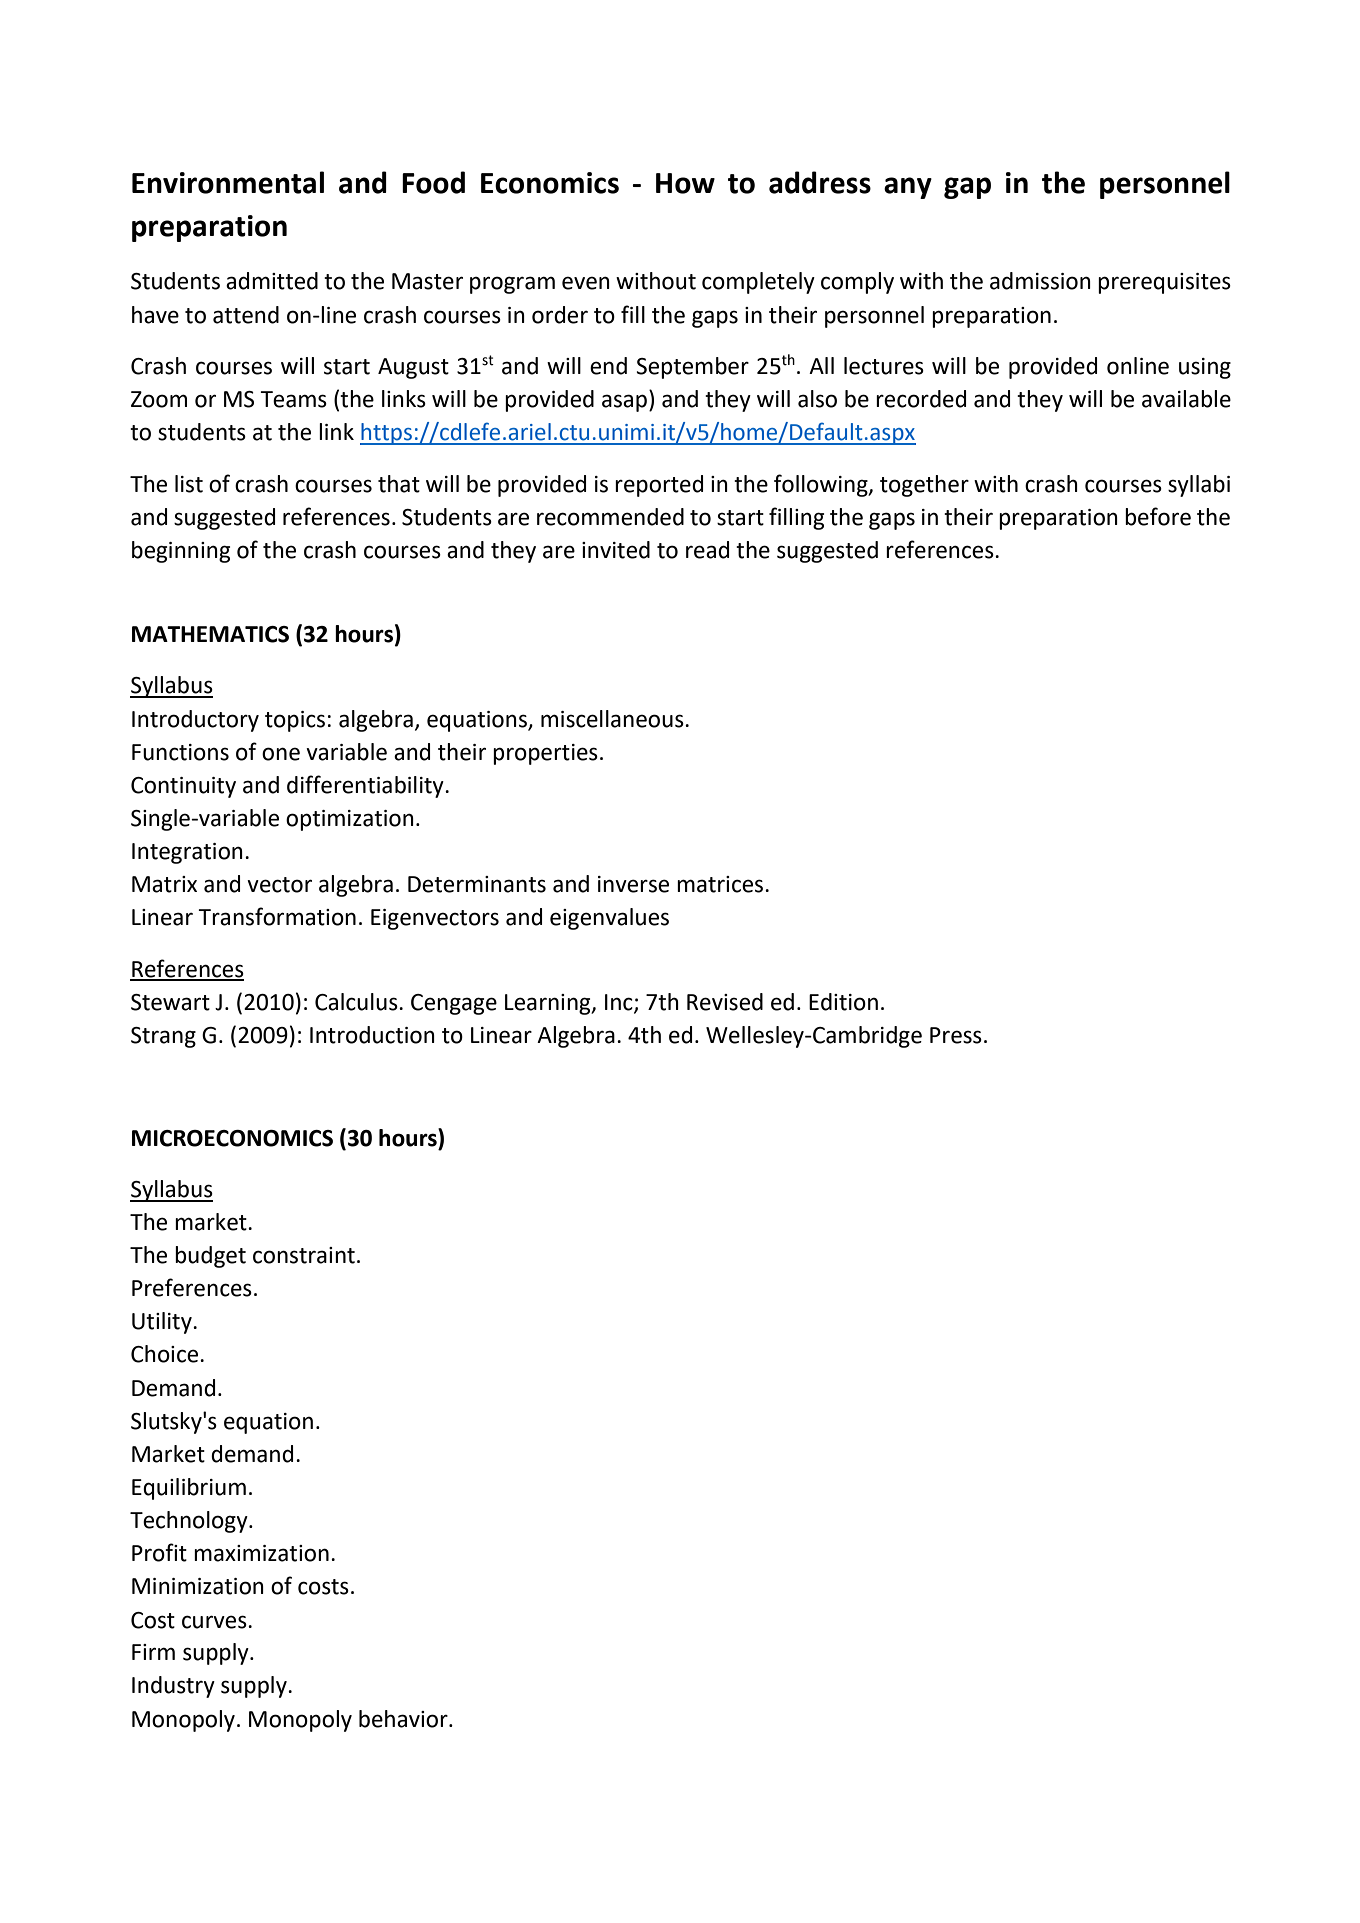 This screenshot has height=1923, width=1360. What do you see at coordinates (215, 1622) in the screenshot?
I see `curves` at bounding box center [215, 1622].
